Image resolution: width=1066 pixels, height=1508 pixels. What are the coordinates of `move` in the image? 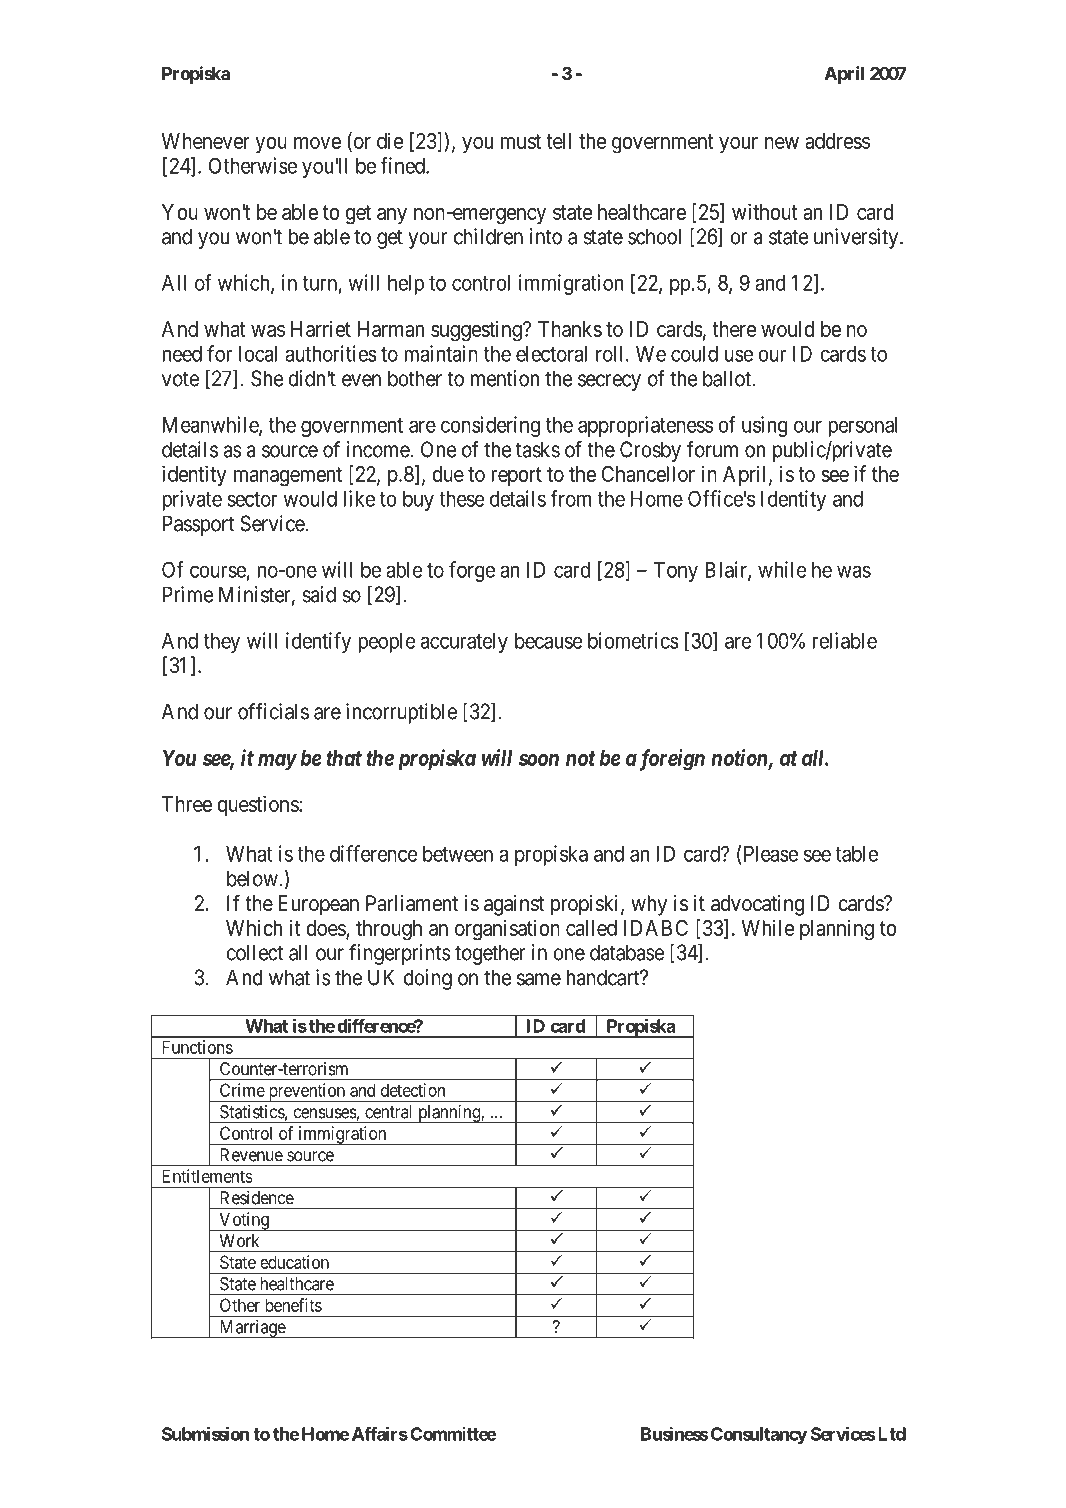 It's located at (317, 143).
